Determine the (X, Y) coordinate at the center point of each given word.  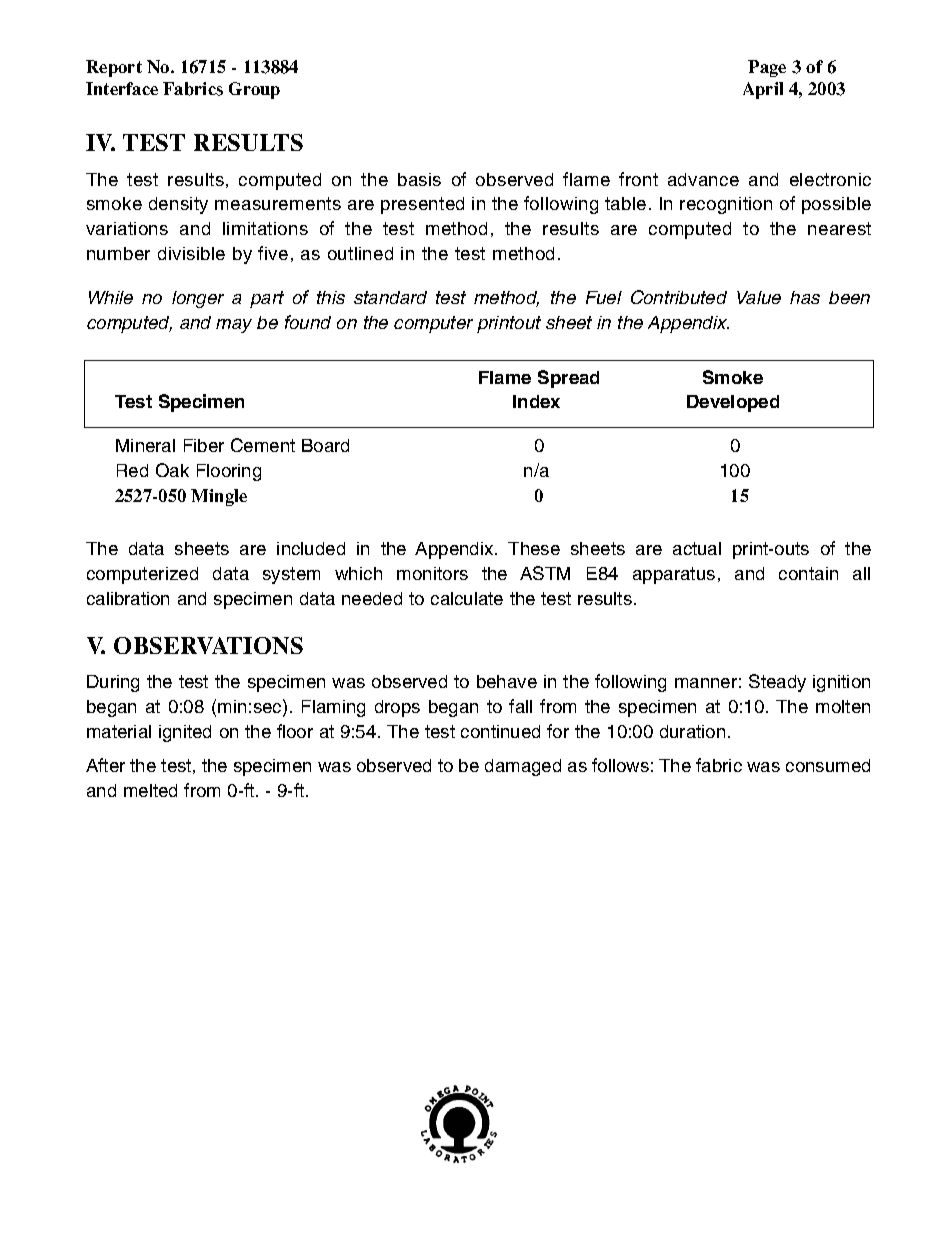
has (805, 297)
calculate (467, 598)
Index (536, 401)
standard (390, 297)
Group (254, 90)
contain (808, 573)
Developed (733, 403)
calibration (128, 598)
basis (419, 179)
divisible (191, 253)
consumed (828, 765)
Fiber (204, 445)
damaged (523, 767)
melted (150, 790)
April (763, 90)
